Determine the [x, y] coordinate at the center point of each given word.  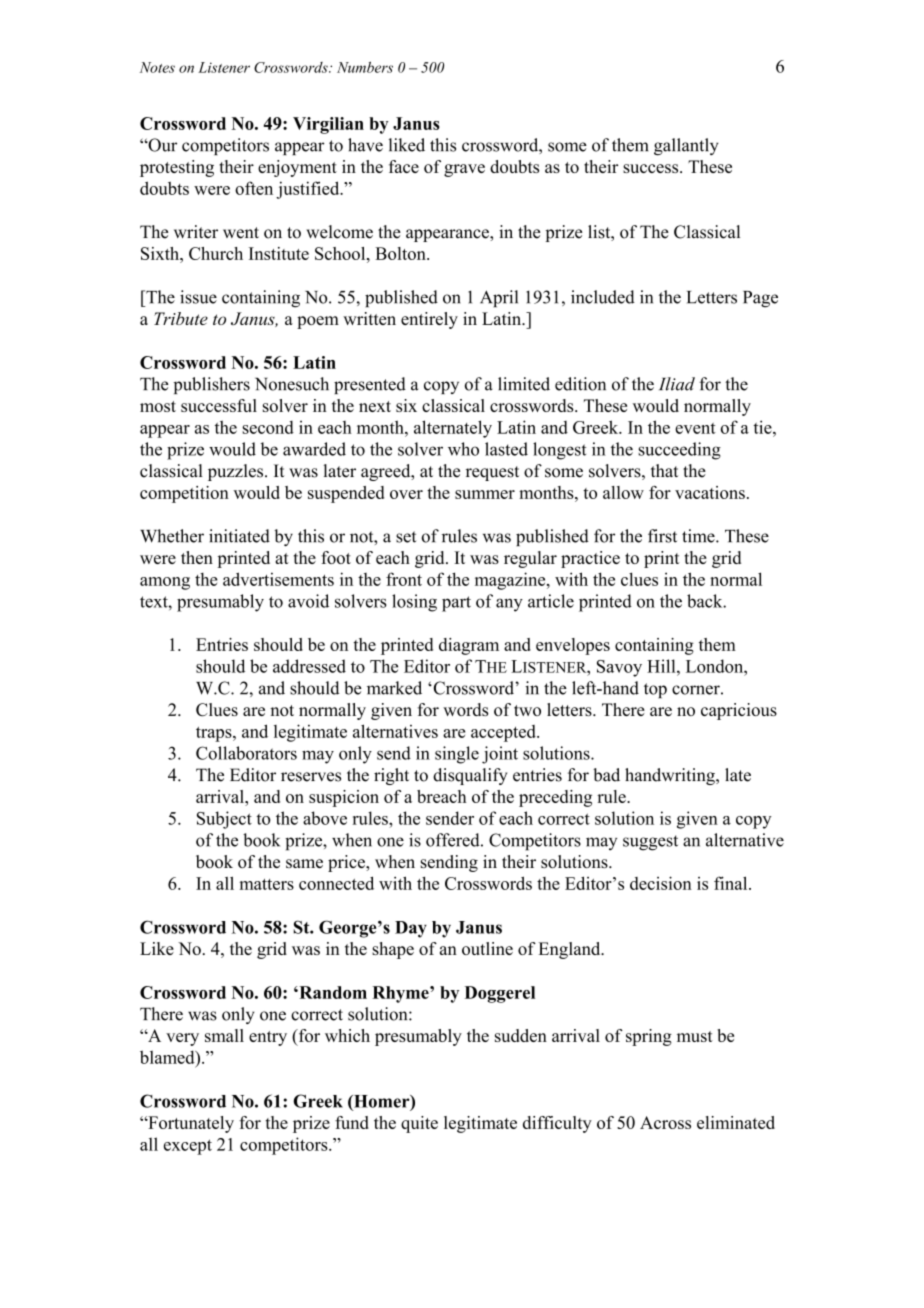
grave [464, 170]
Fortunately [190, 1124]
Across [665, 1122]
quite [419, 1124]
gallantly [686, 147]
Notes [157, 67]
